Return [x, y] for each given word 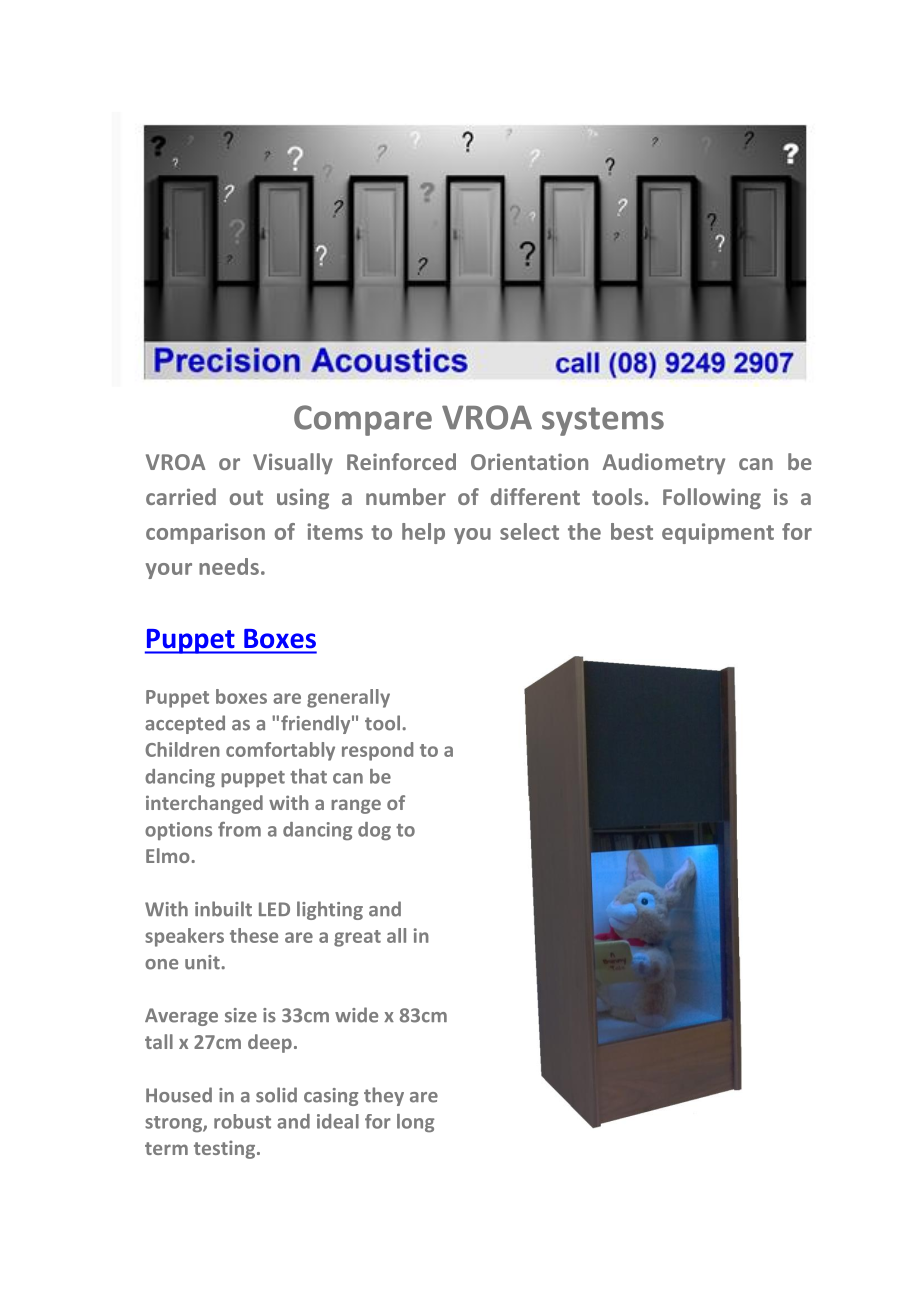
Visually [293, 464]
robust [242, 1121]
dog [374, 831]
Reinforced [401, 461]
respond [377, 751]
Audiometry [664, 464]
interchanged [204, 804]
